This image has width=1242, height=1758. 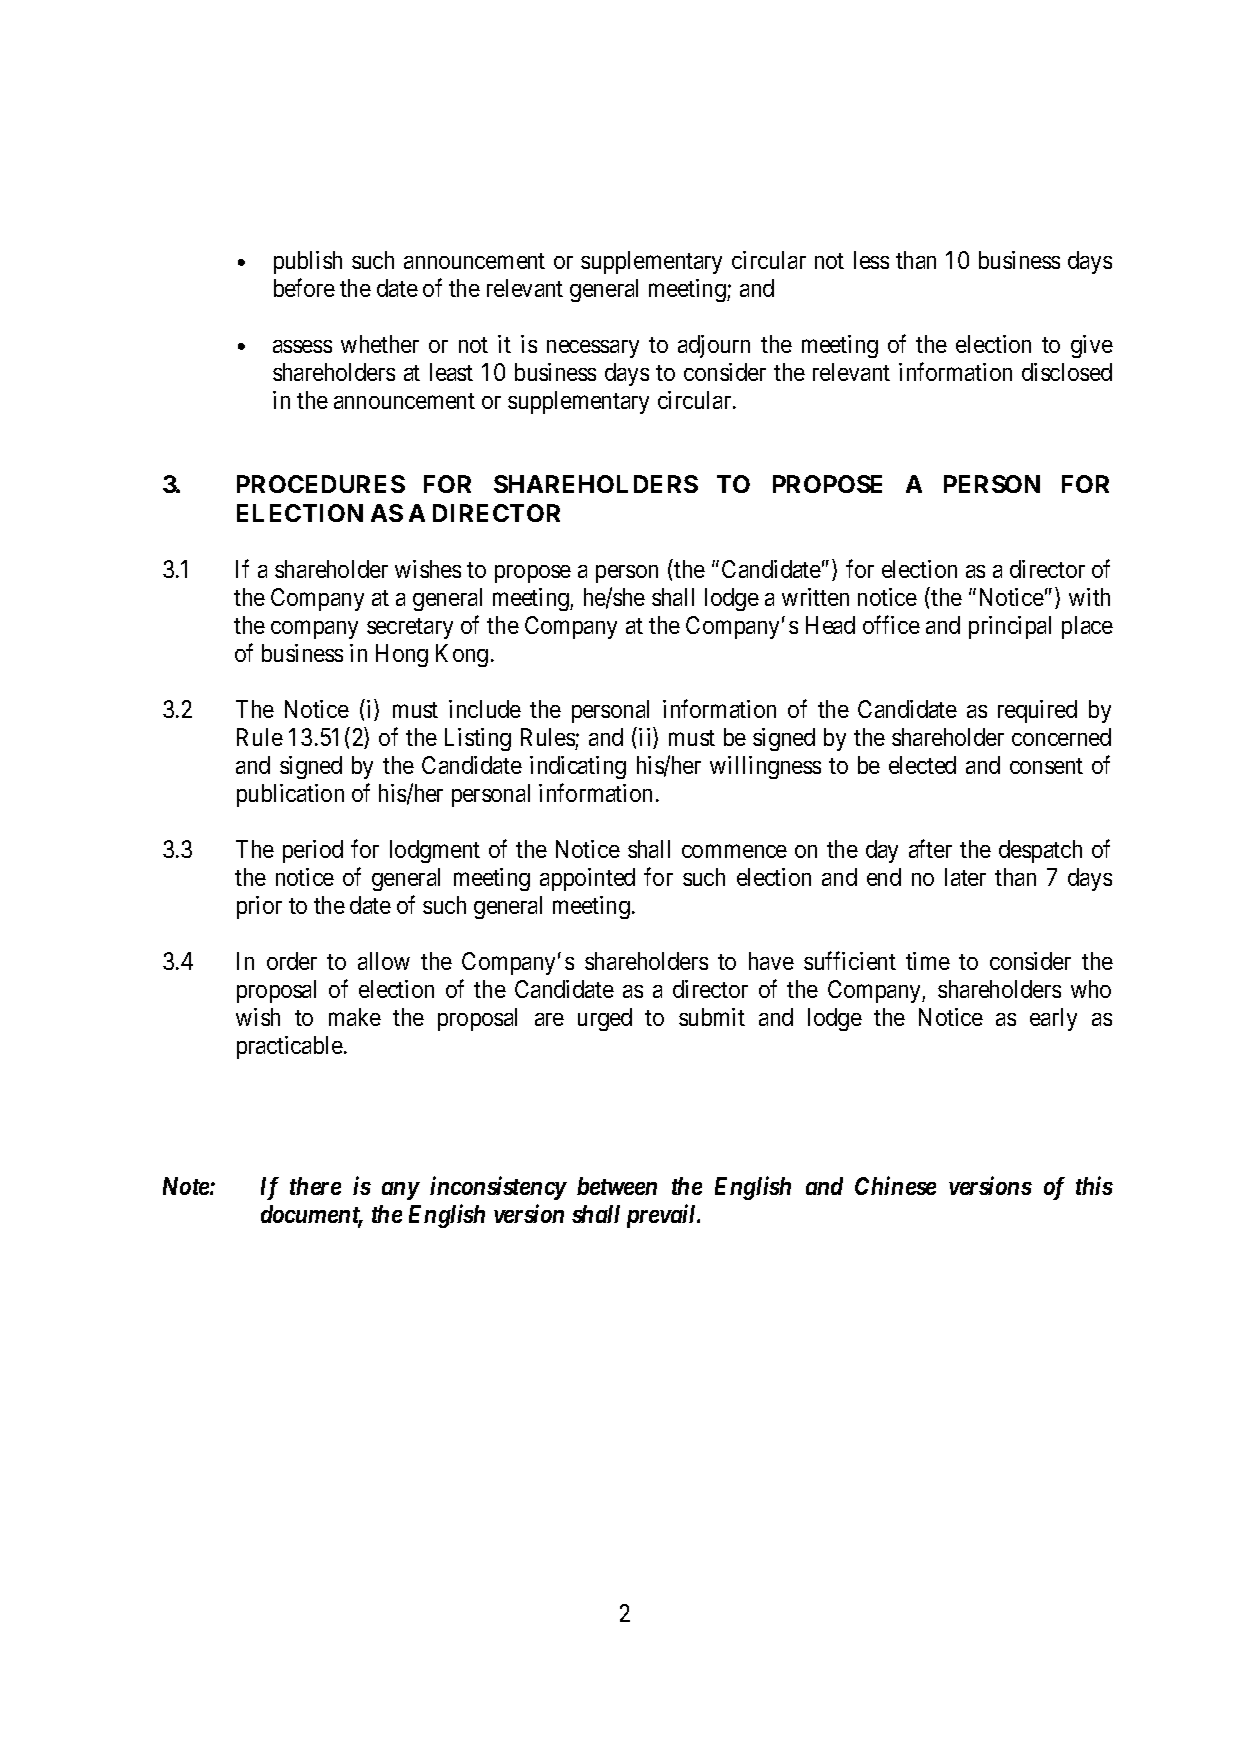 What do you see at coordinates (895, 1185) in the image?
I see `Chinese` at bounding box center [895, 1185].
